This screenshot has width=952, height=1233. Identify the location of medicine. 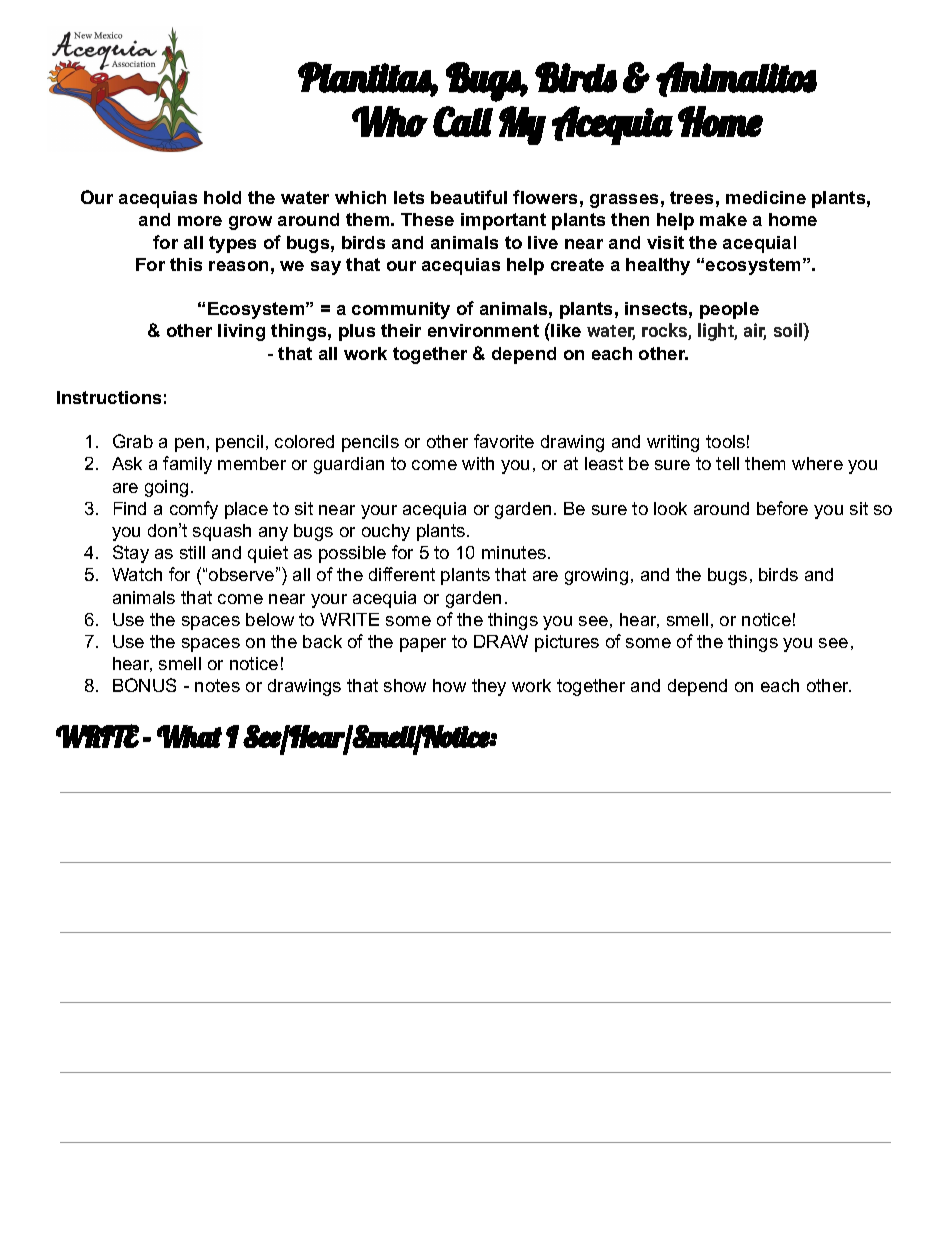
(766, 197).
